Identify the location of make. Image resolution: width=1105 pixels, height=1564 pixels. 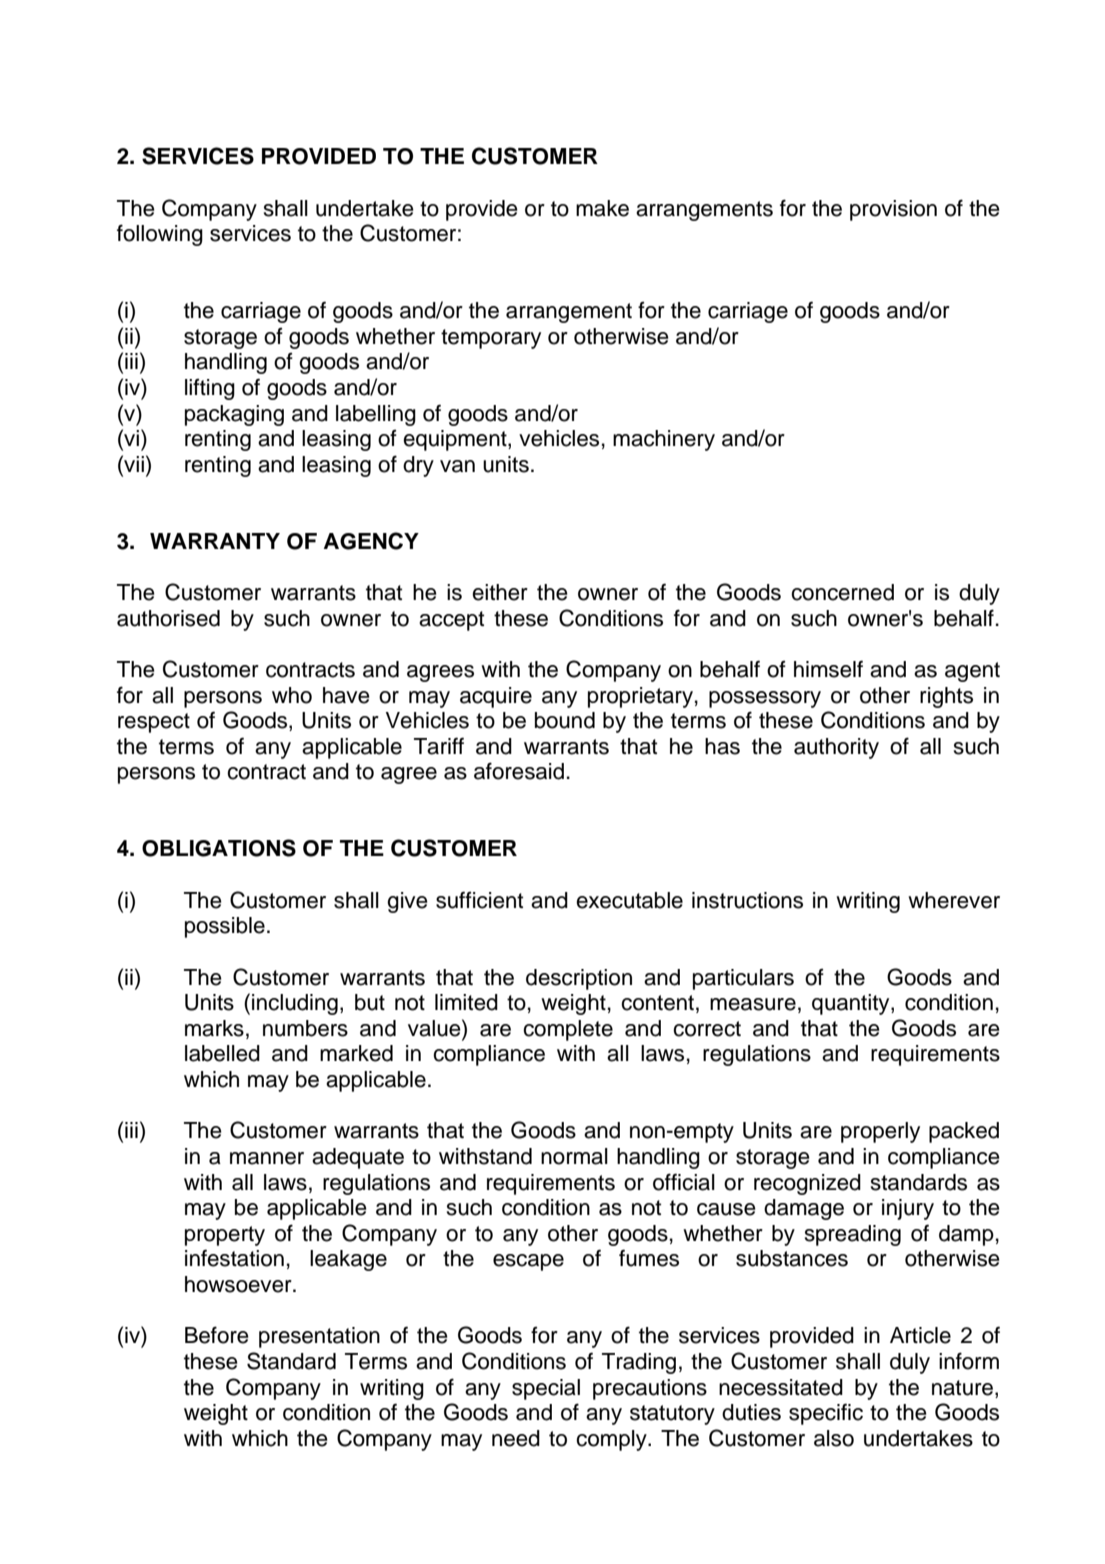
(602, 208).
